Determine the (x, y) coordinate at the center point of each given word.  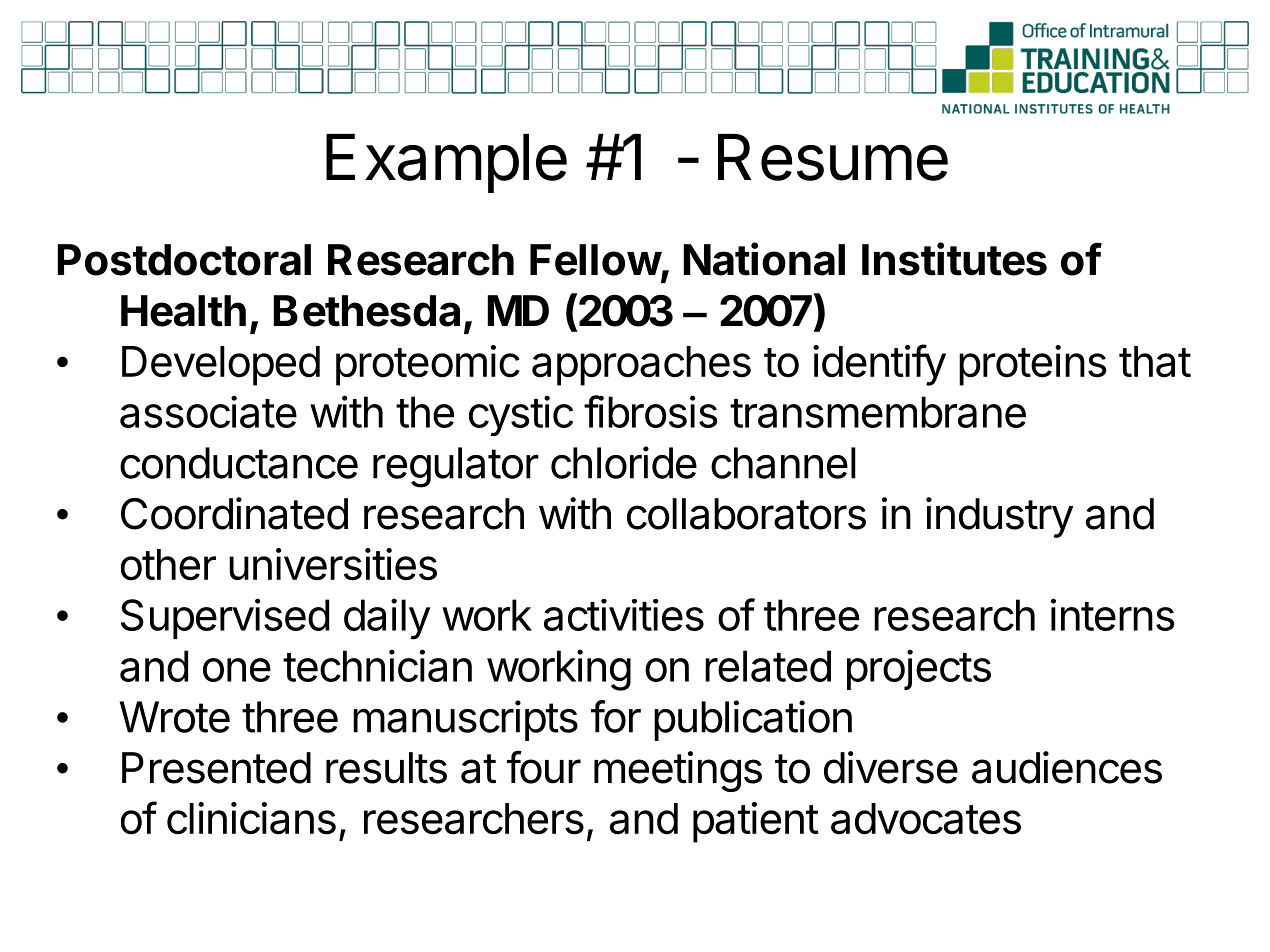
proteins (1033, 365)
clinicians (251, 818)
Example (446, 163)
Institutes (954, 259)
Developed (221, 366)
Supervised (225, 618)
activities (624, 615)
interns (1112, 614)
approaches (641, 366)
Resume (833, 157)
